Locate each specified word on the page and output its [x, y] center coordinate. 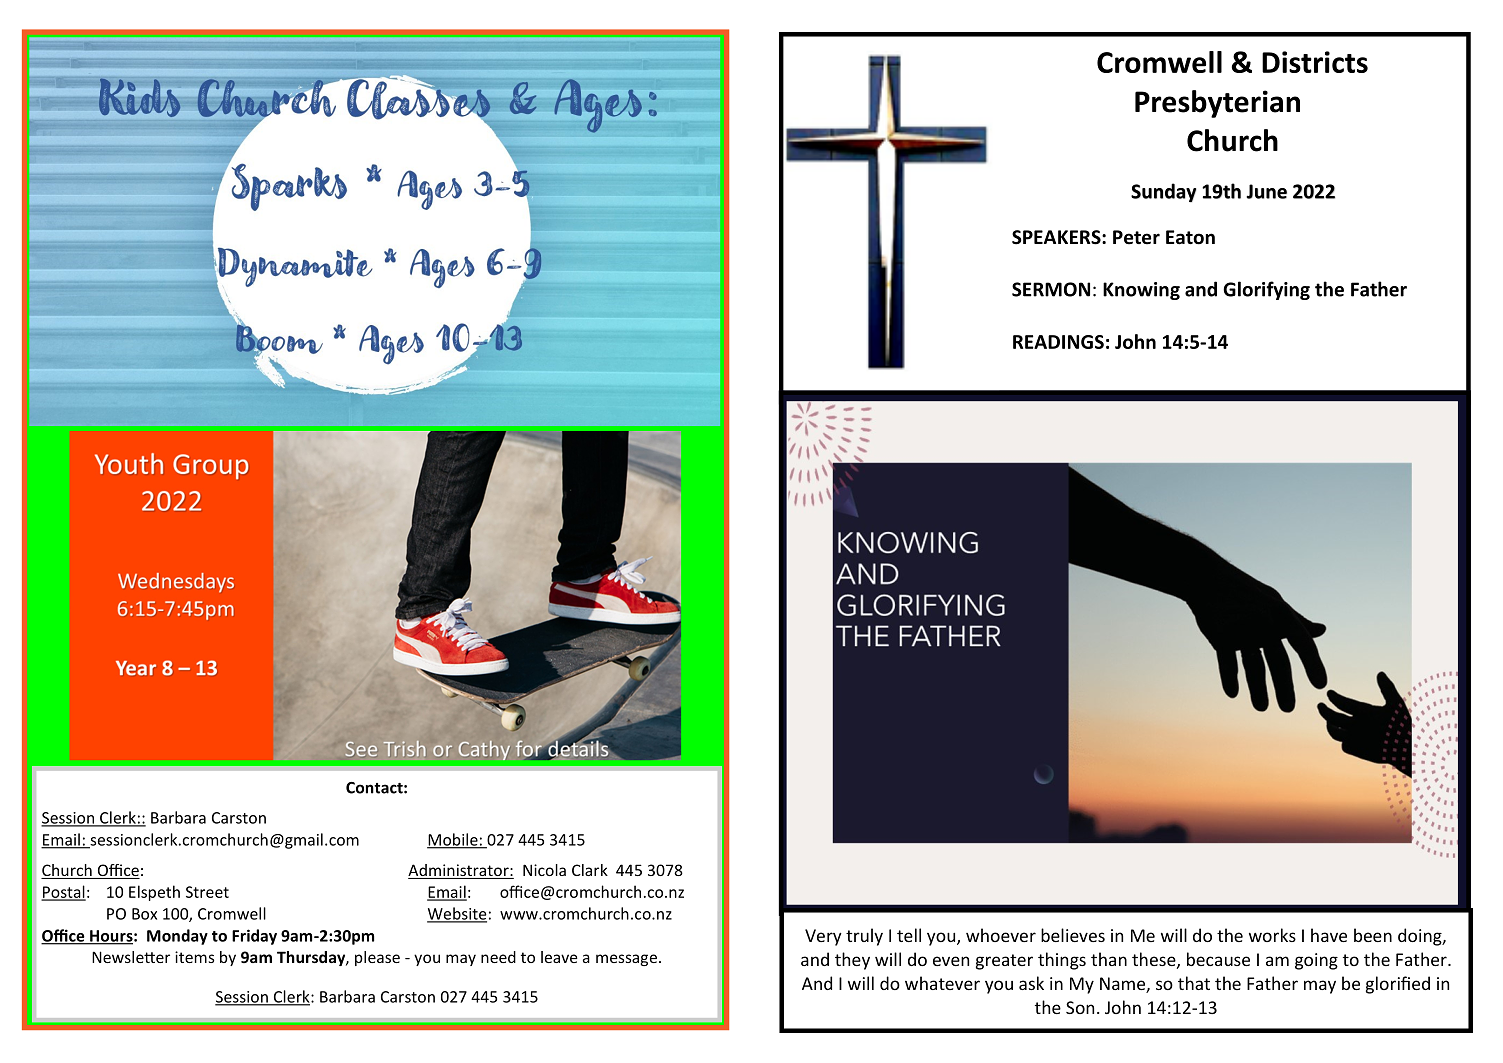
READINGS [1058, 342]
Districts [1315, 62]
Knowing [1141, 291]
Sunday [1163, 193]
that [1194, 983]
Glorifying [1266, 290]
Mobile [453, 840]
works [1272, 935]
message [626, 960]
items [194, 957]
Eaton [1190, 237]
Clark [590, 870]
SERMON [1051, 289]
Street [207, 892]
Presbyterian [1217, 104]
